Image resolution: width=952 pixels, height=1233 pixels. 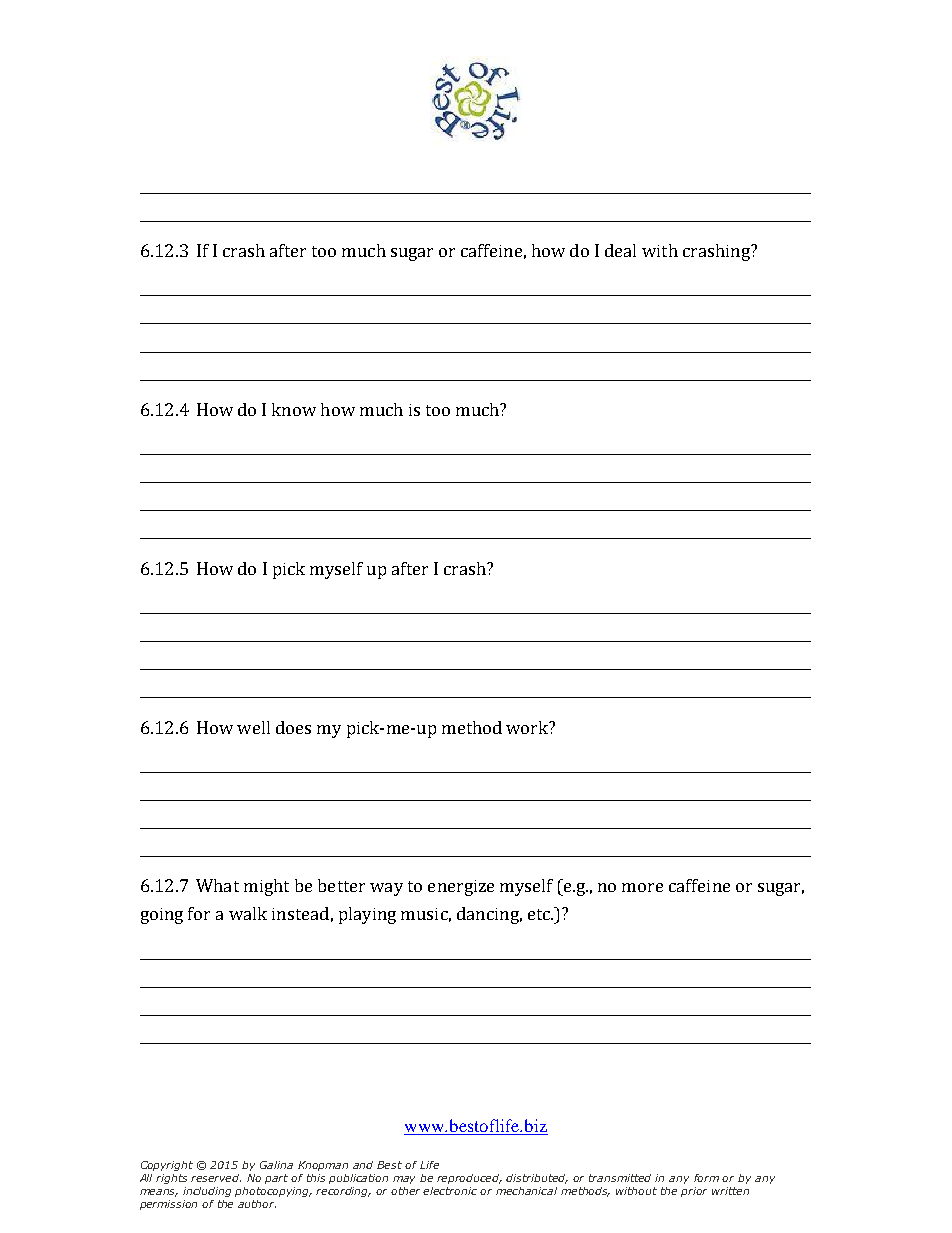 What do you see at coordinates (450, 1191) in the page?
I see `electronic` at bounding box center [450, 1191].
